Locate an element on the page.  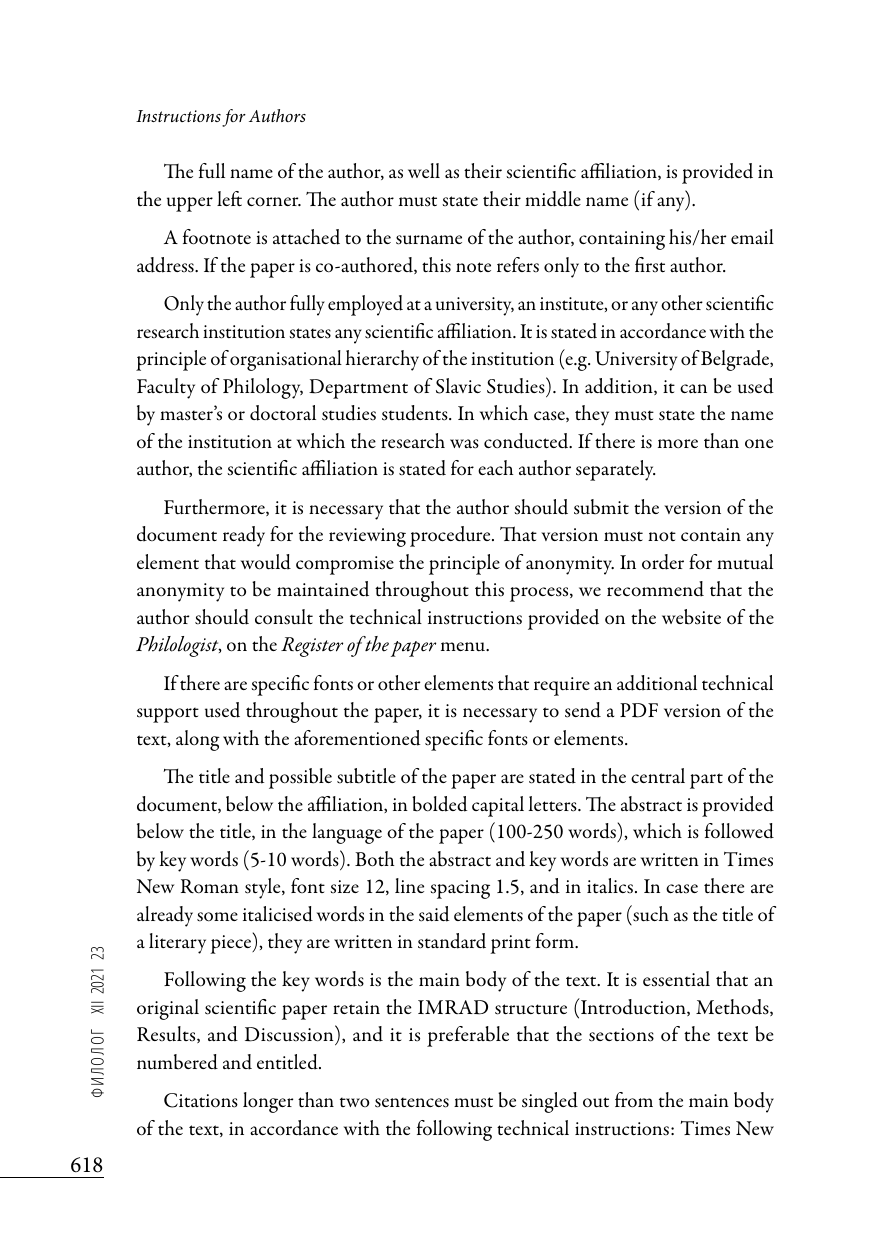
preferable is located at coordinates (468, 1036).
